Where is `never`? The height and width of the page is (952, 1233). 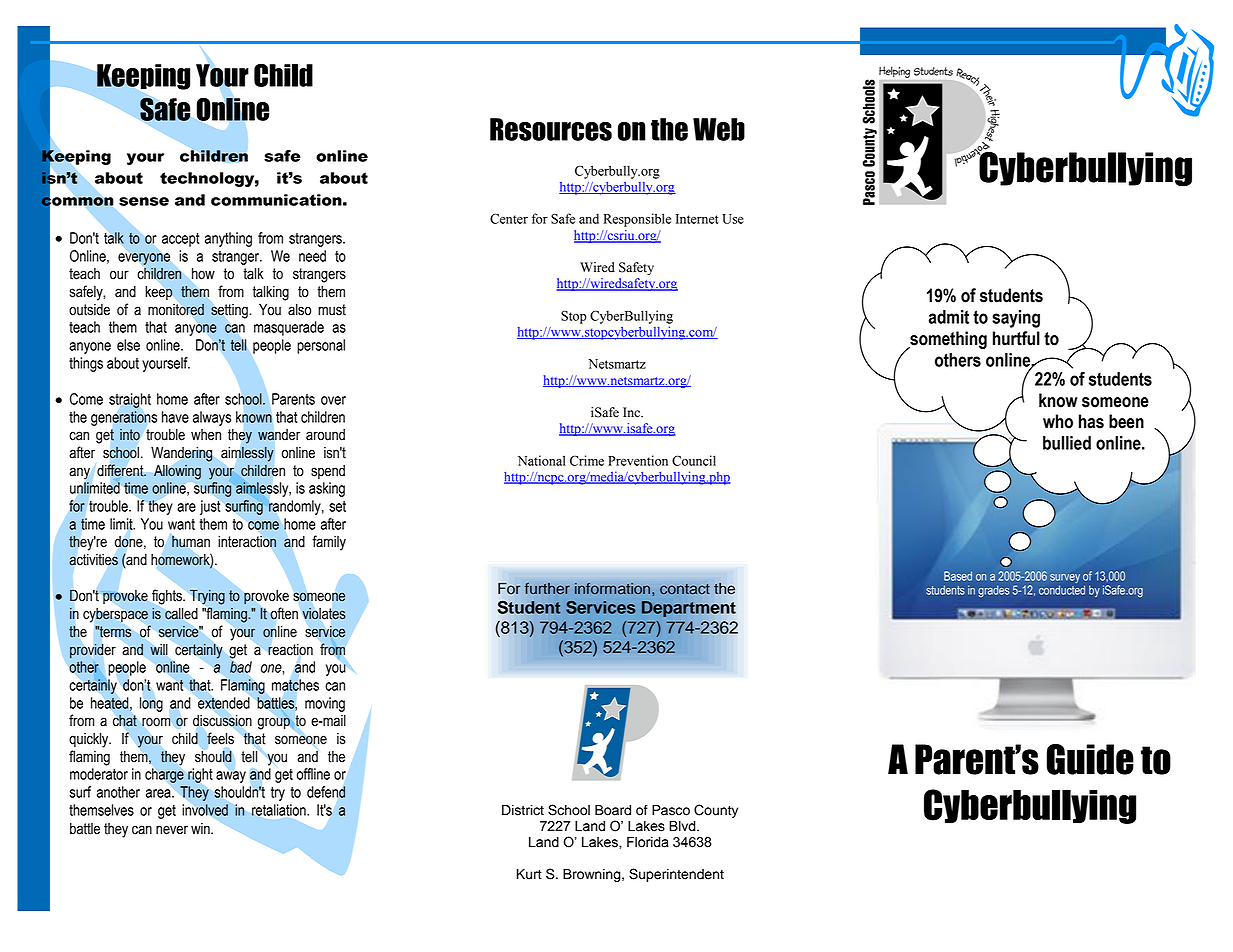 never is located at coordinates (172, 830).
